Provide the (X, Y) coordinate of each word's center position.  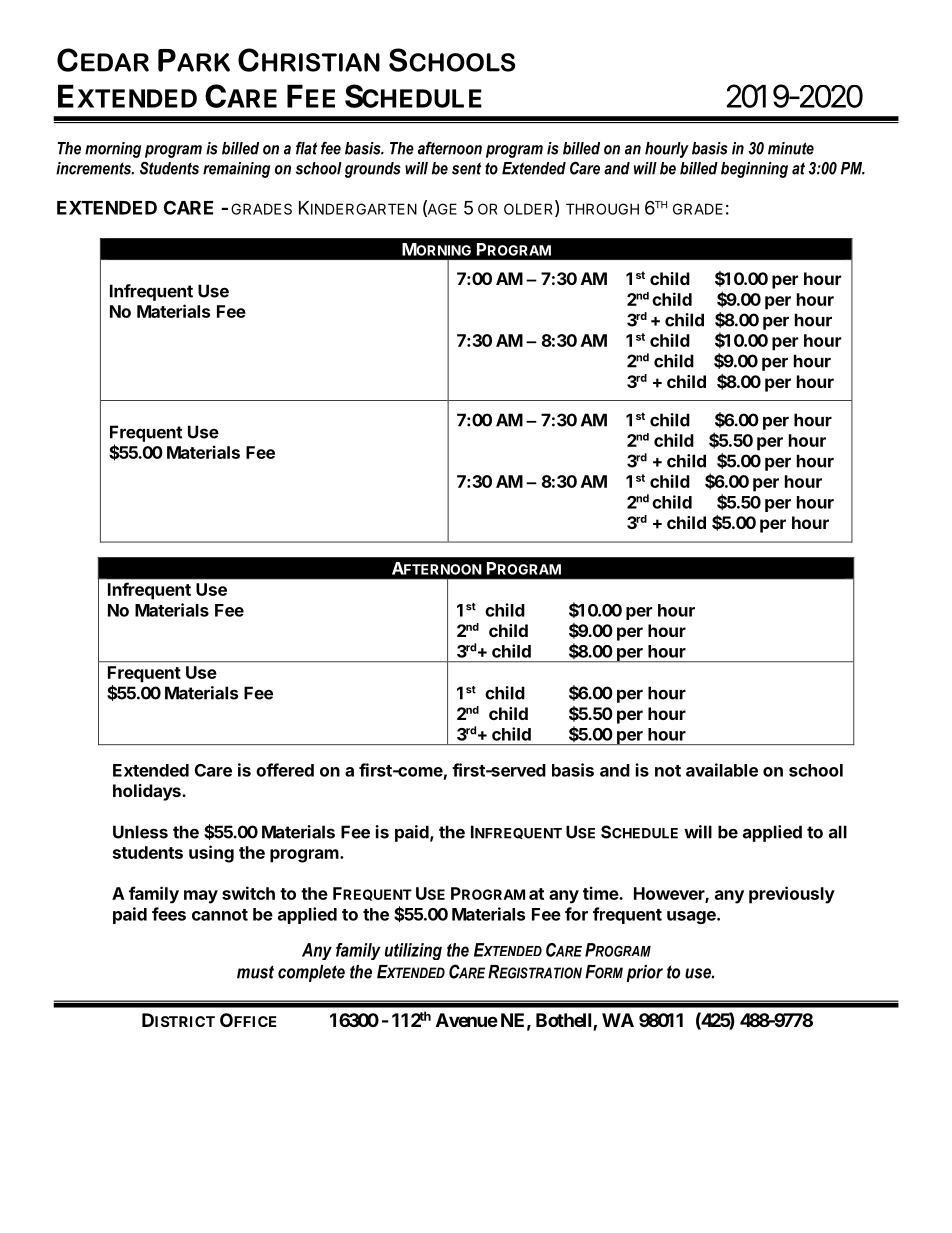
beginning (754, 170)
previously (792, 895)
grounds (373, 170)
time (601, 893)
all (838, 832)
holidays (148, 792)
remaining (236, 170)
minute (791, 148)
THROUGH (602, 209)
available (722, 770)
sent (466, 168)
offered (285, 770)
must (255, 972)
